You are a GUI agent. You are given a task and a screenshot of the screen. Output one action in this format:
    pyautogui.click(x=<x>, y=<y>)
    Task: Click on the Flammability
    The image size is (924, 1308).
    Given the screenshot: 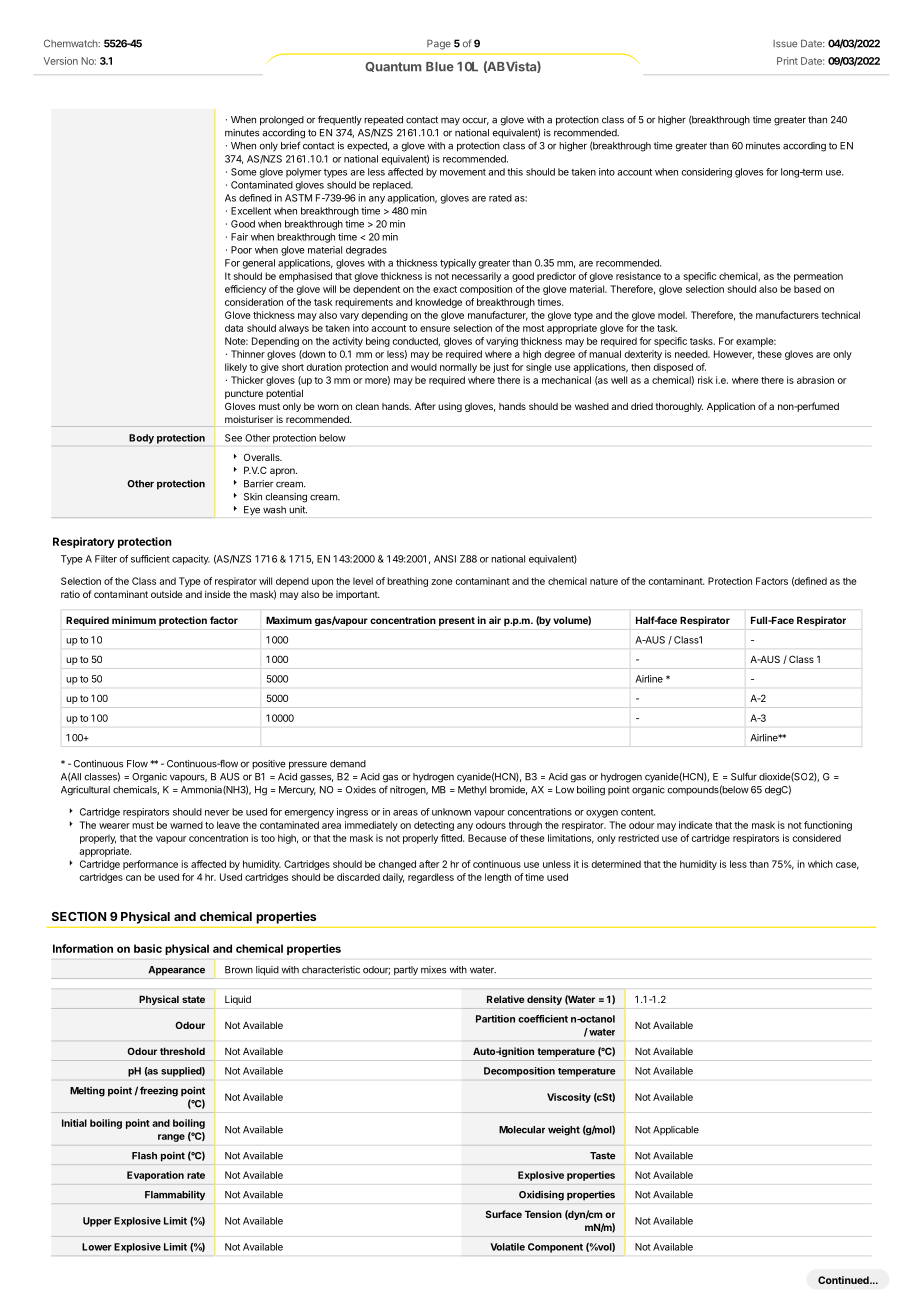 What is the action you would take?
    pyautogui.click(x=175, y=1195)
